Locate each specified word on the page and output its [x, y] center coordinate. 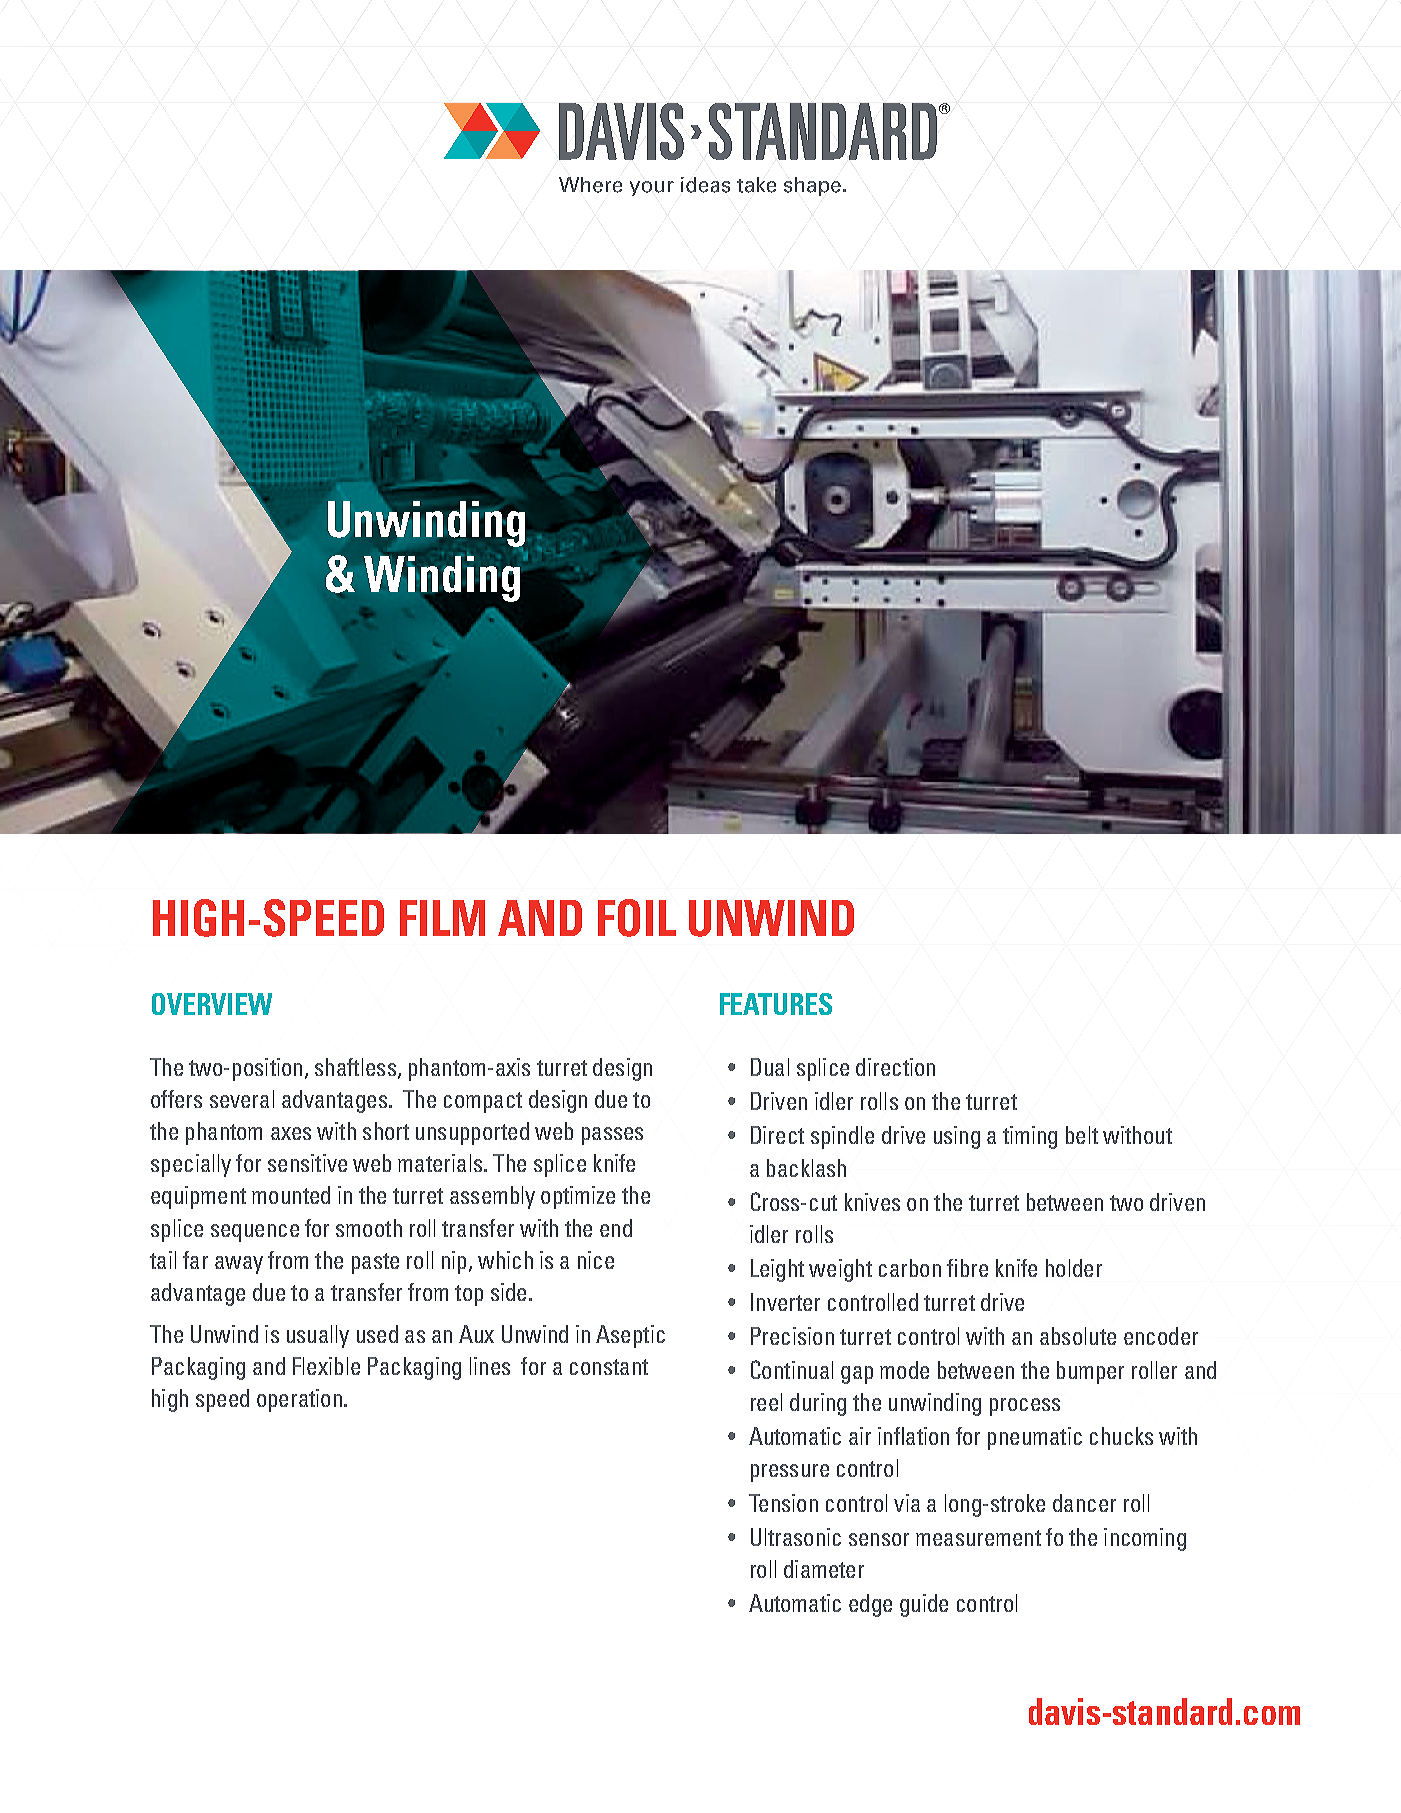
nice [596, 1260]
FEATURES [776, 1004]
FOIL [637, 918]
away [239, 1265]
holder [1074, 1268]
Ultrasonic [796, 1537]
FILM [442, 918]
